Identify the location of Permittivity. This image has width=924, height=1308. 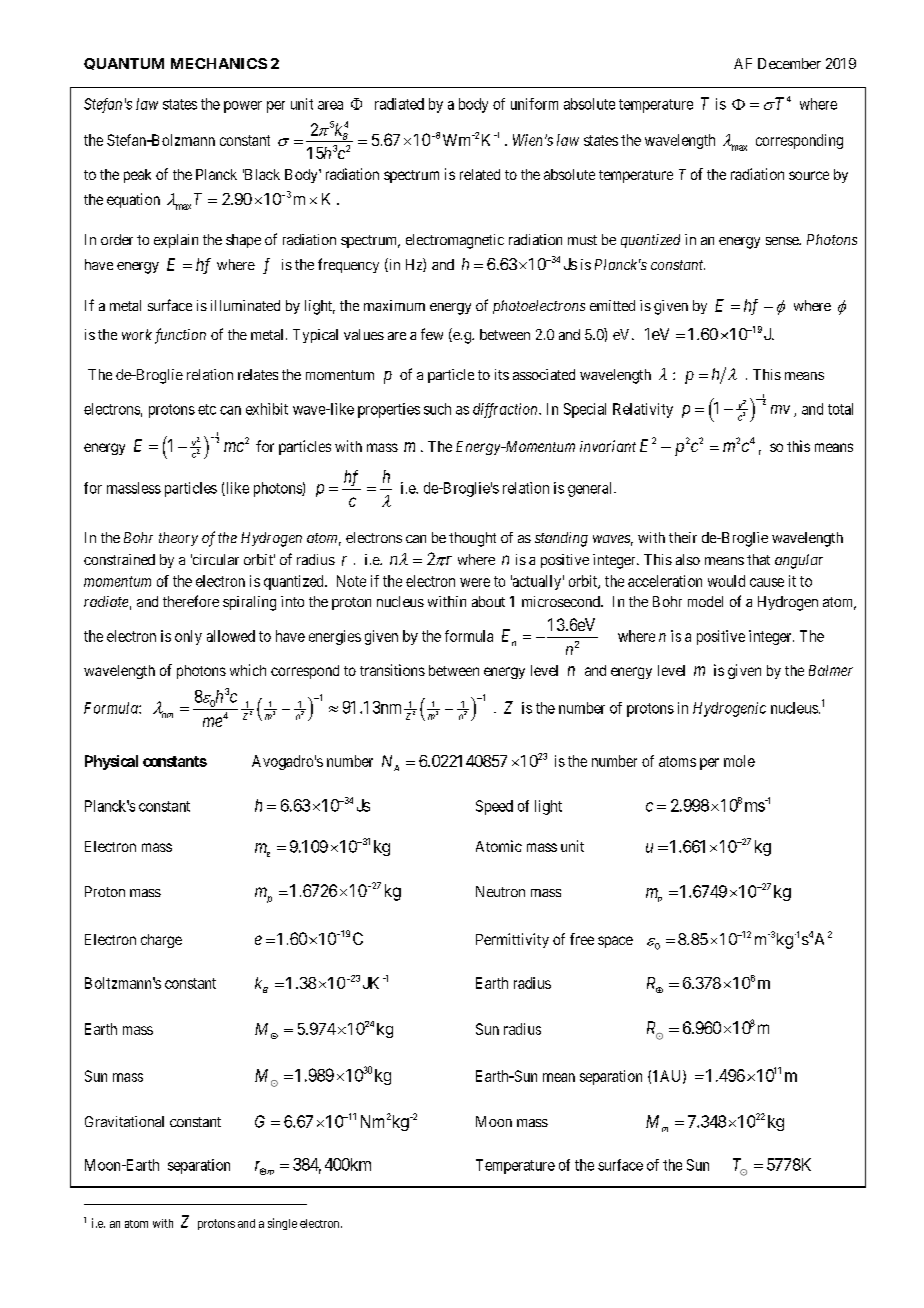
(512, 940).
